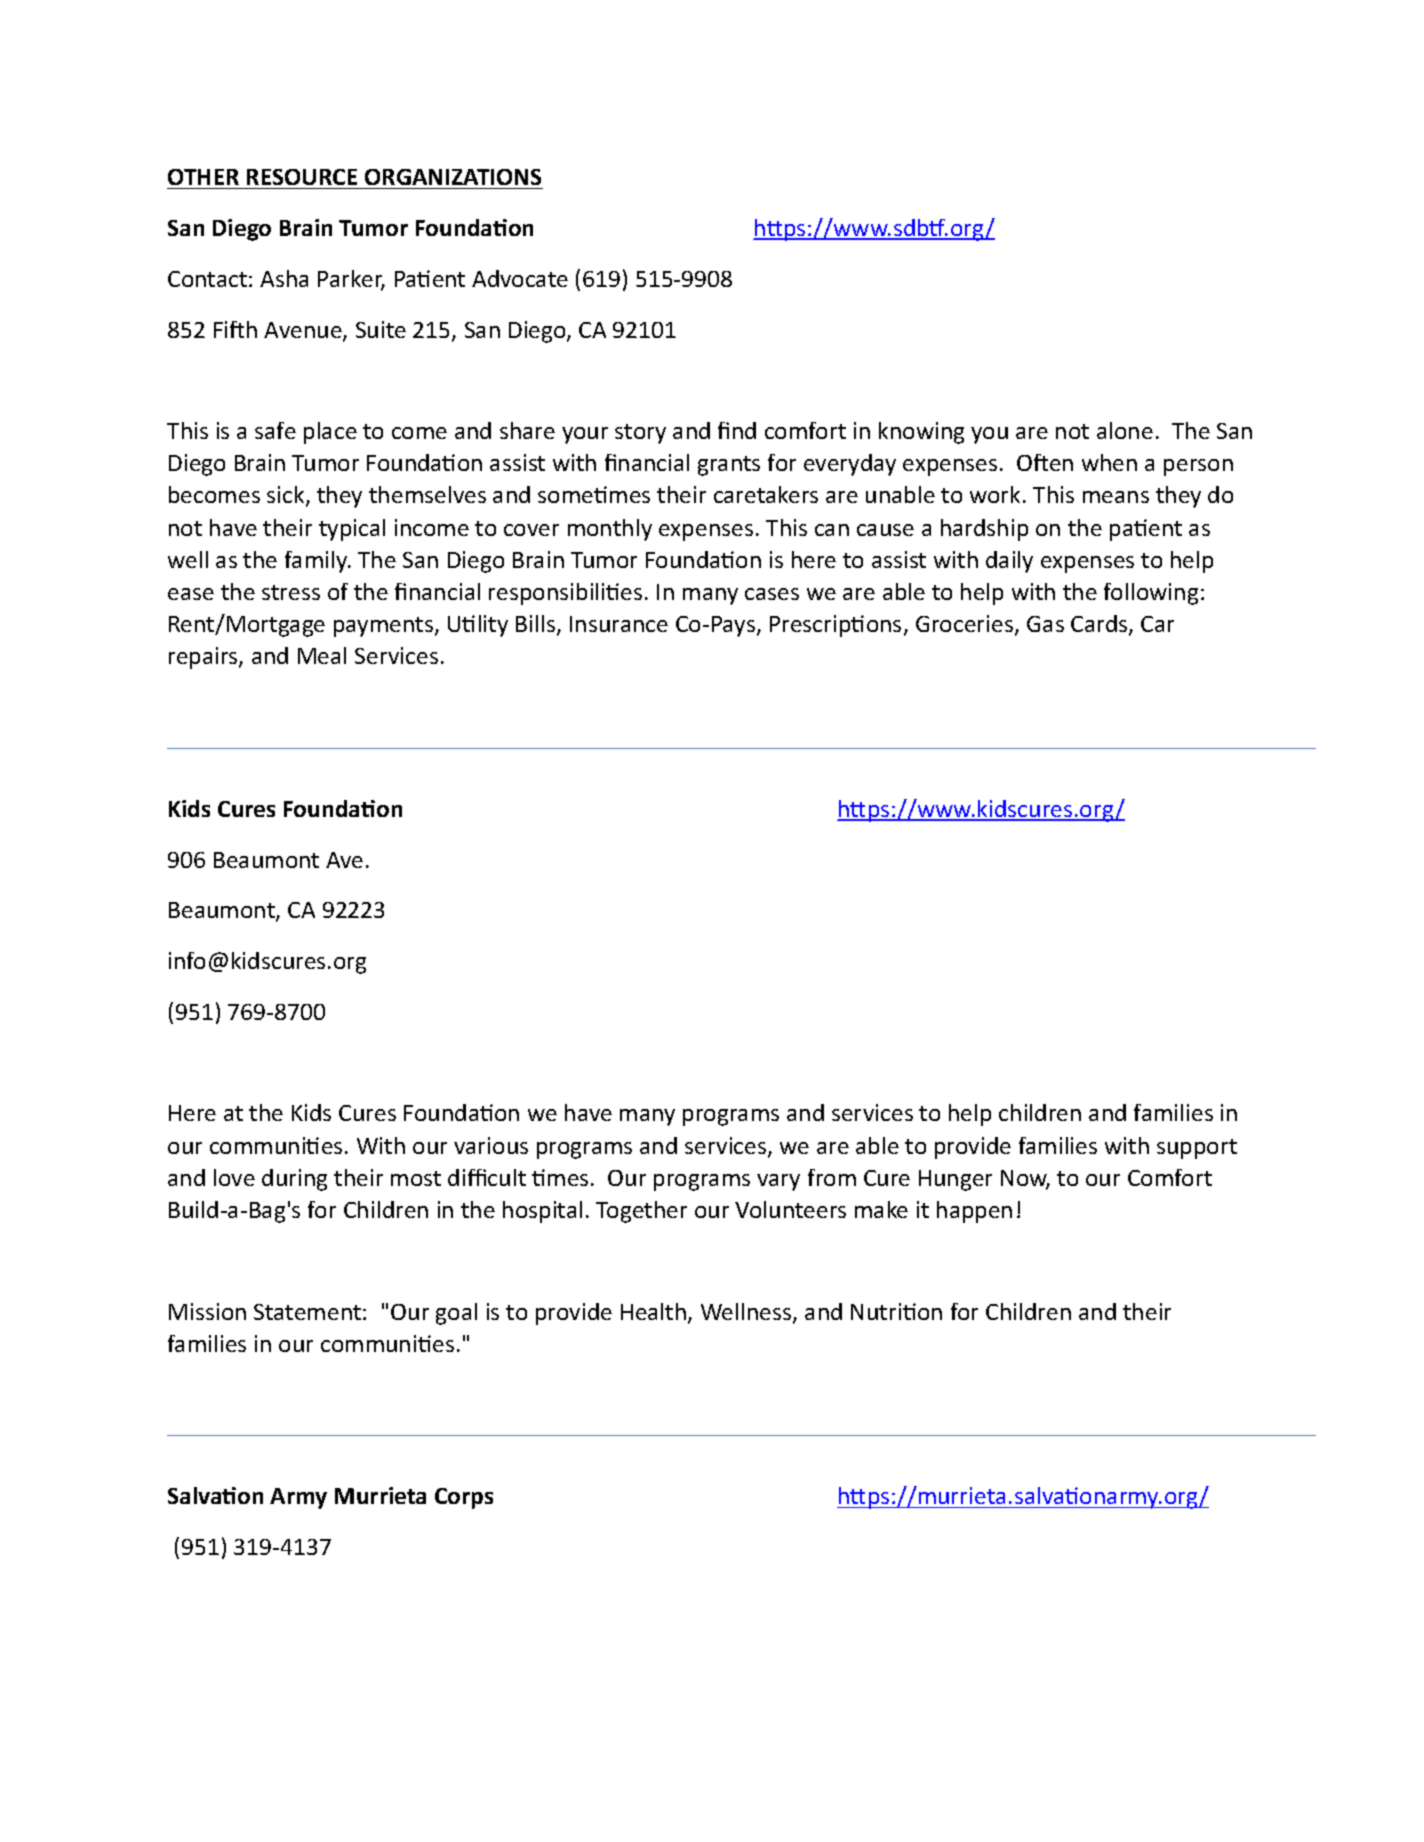 The height and width of the page is (1842, 1424). I want to click on RESOURCE, so click(302, 177).
